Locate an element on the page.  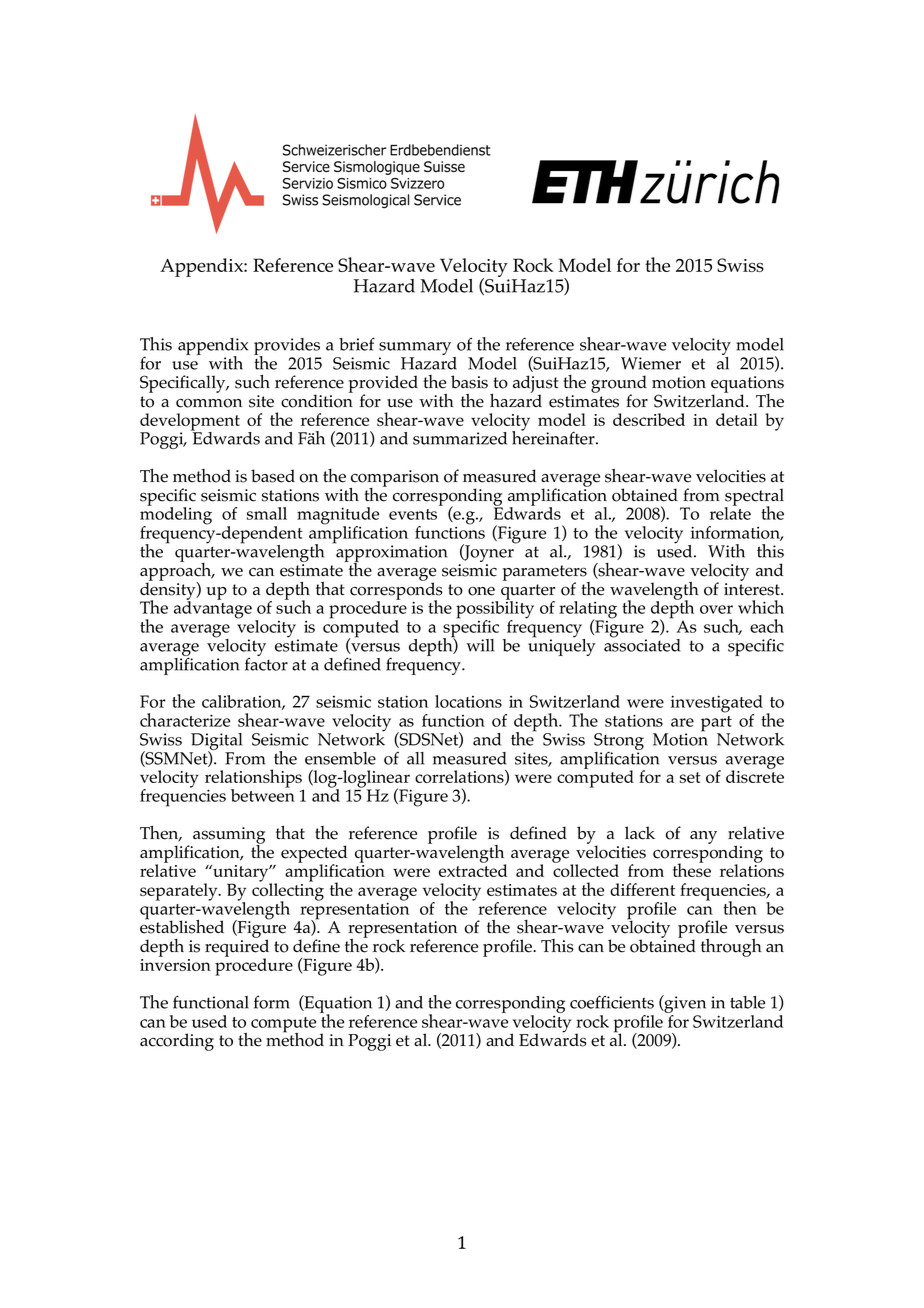
table is located at coordinates (747, 1002).
